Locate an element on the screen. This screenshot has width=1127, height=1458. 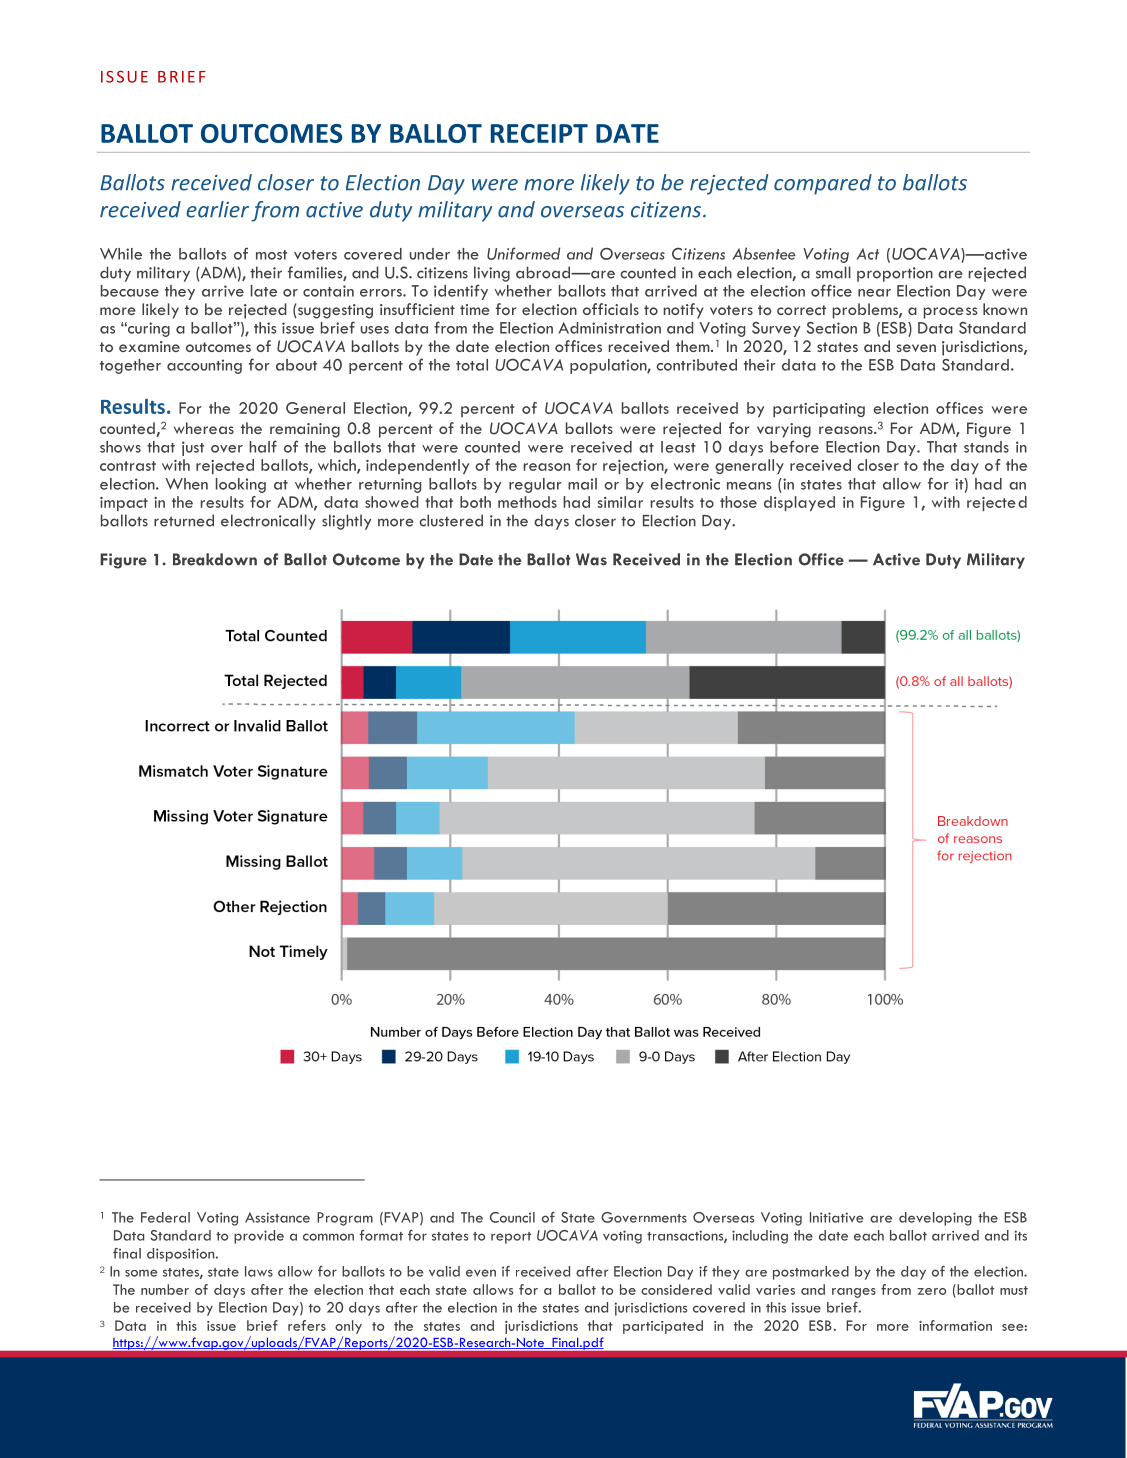
laws is located at coordinates (259, 1271).
